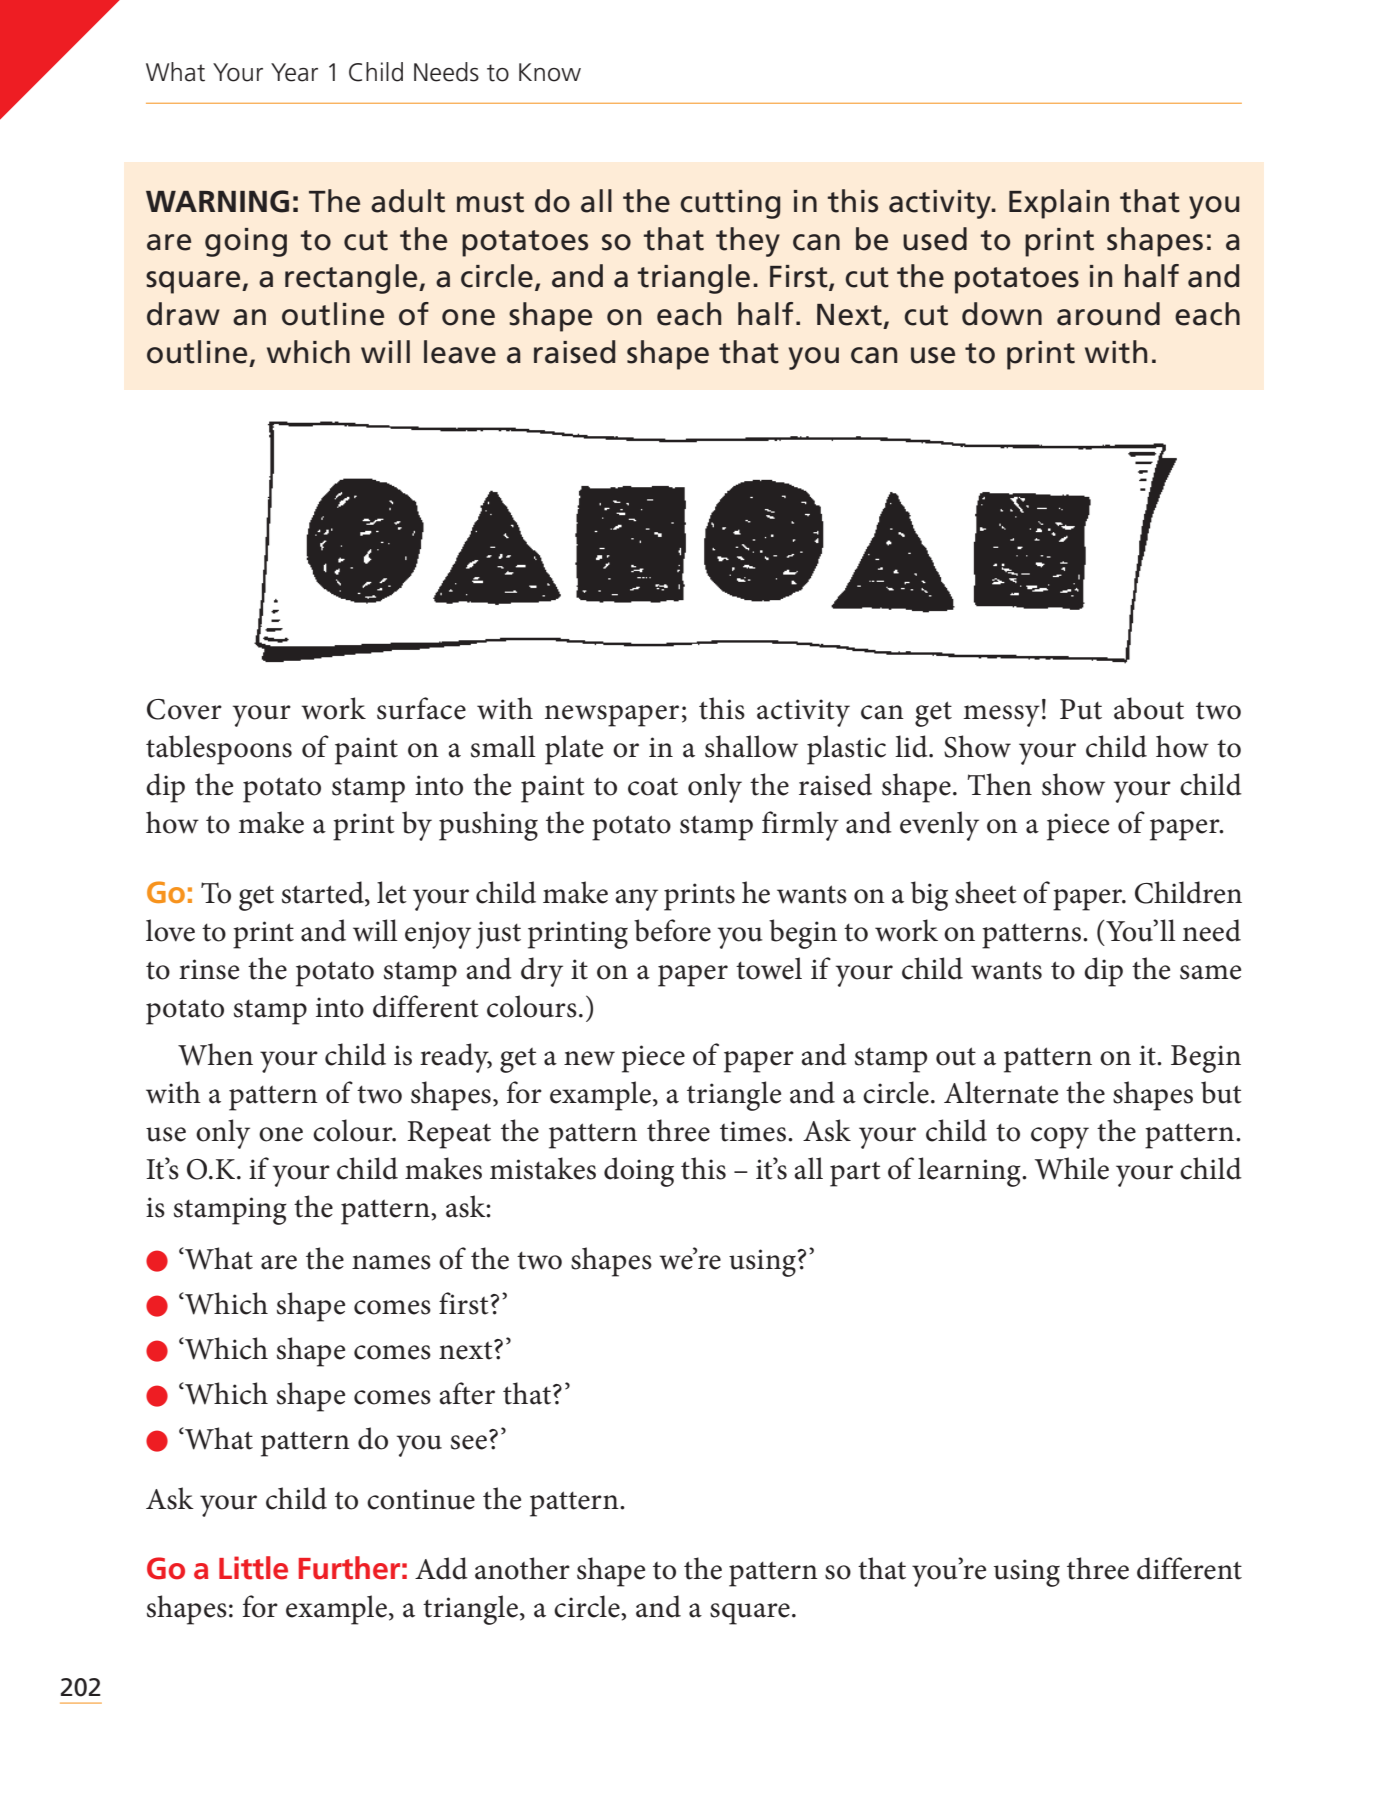  Describe the element at coordinates (1059, 204) in the screenshot. I see `Explain` at that location.
